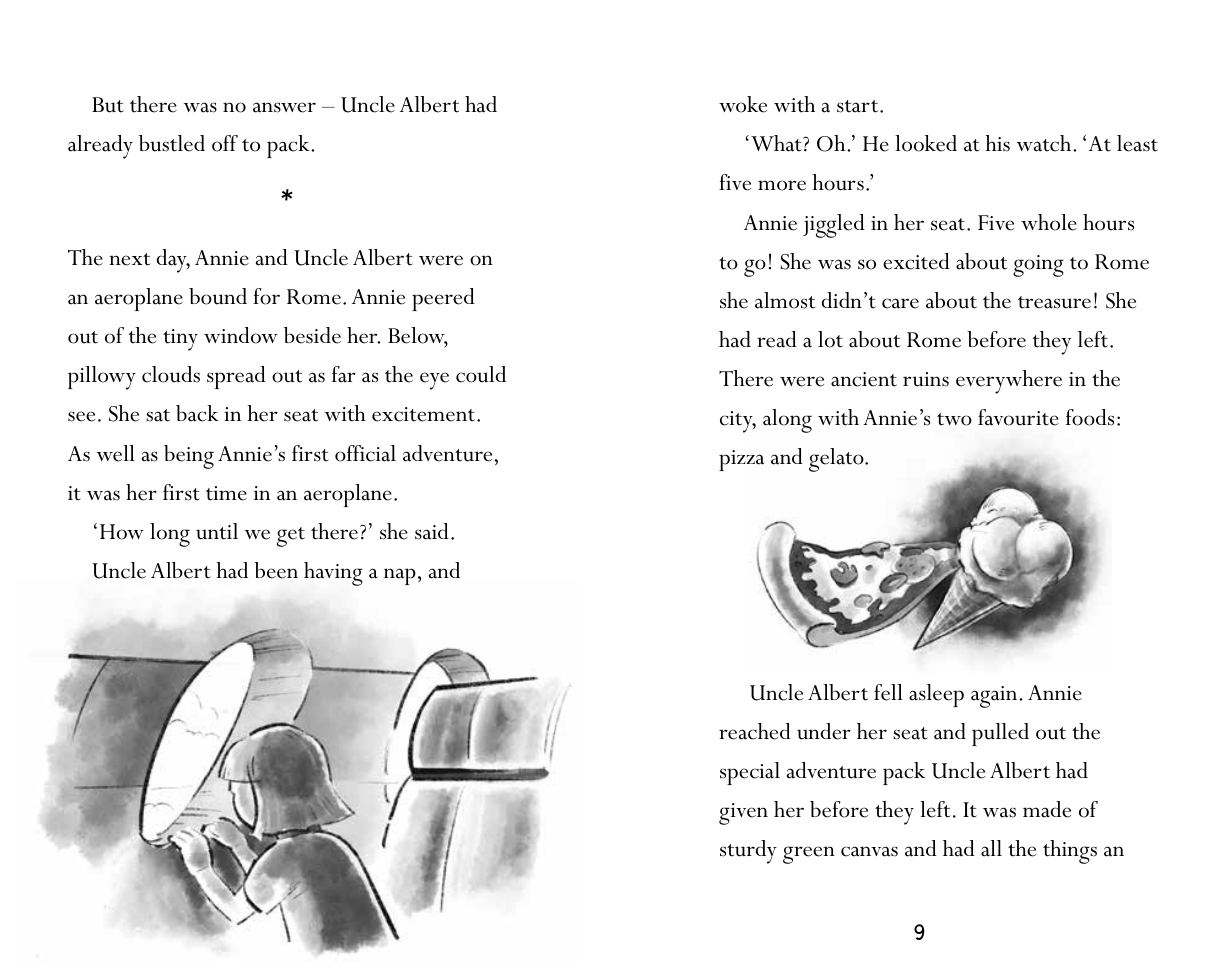 This image has height=980, width=1226. I want to click on given, so click(743, 814).
